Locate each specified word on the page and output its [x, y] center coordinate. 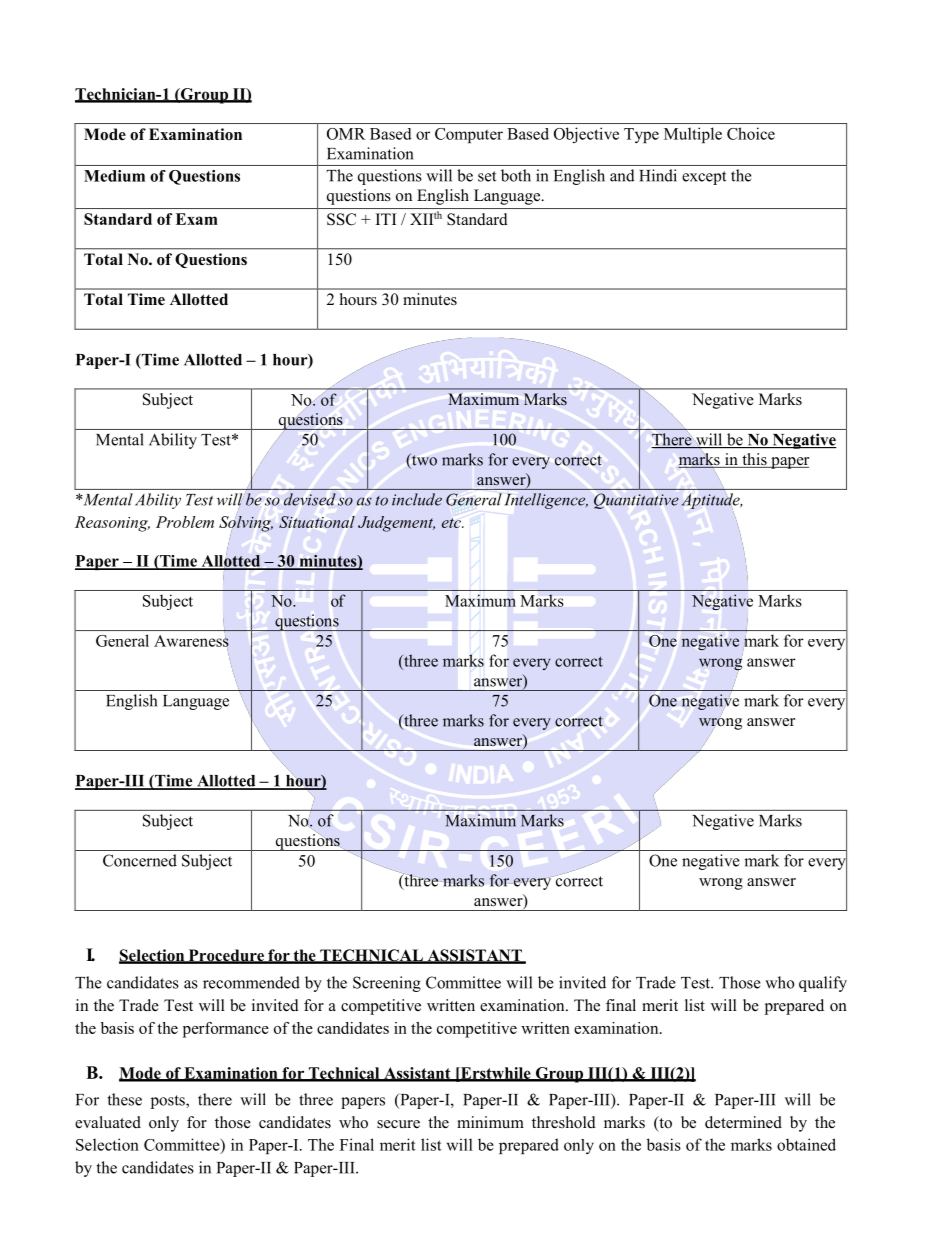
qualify [823, 984]
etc [452, 523]
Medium [114, 176]
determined [743, 1122]
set [487, 176]
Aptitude [712, 501]
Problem [185, 522]
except [704, 178]
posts [169, 1102]
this [754, 460]
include [417, 499]
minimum [490, 1122]
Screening [387, 984]
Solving [246, 524]
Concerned [140, 860]
